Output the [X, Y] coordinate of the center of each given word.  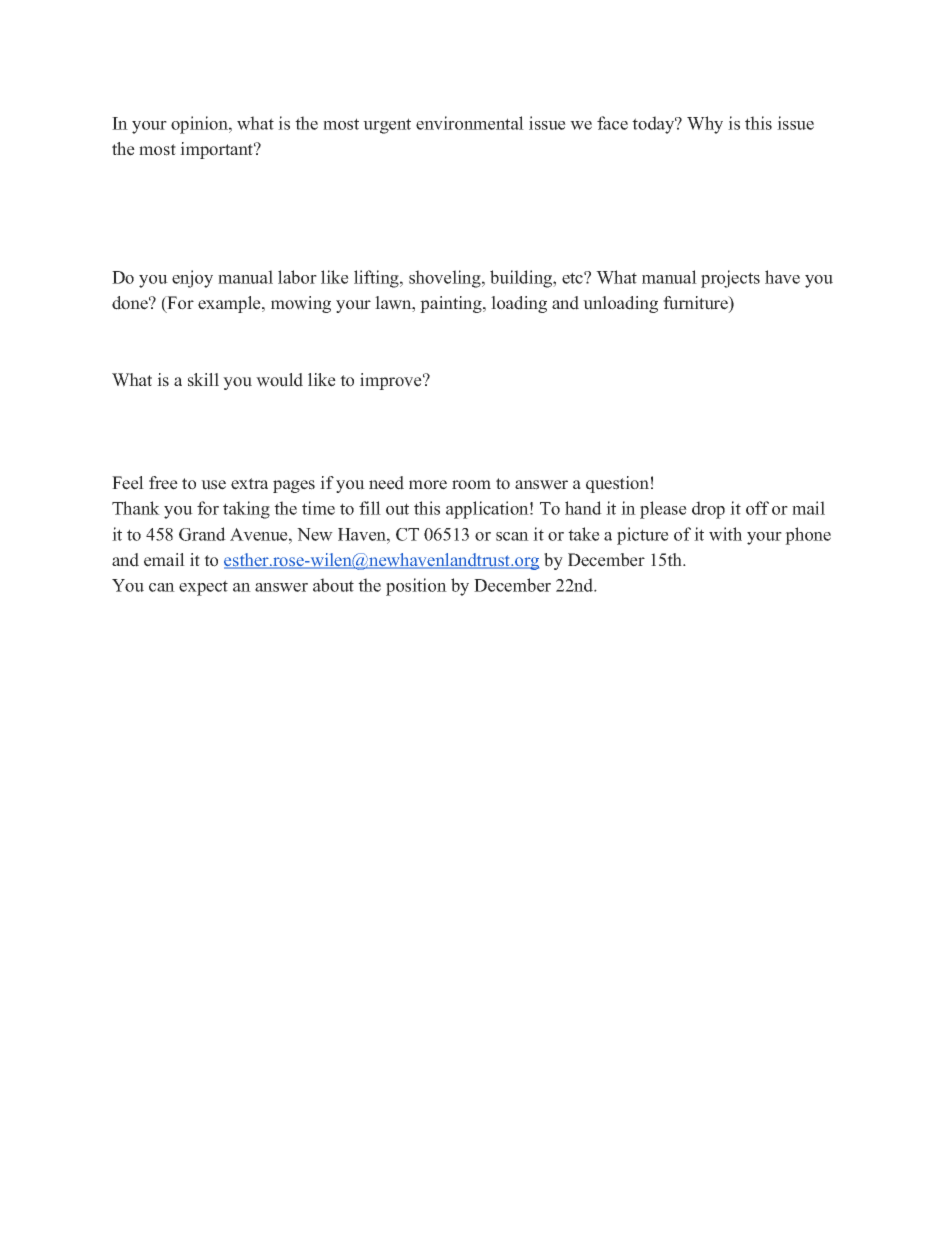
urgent [387, 126]
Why [705, 125]
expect [203, 588]
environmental [470, 123]
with [725, 534]
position [416, 587]
